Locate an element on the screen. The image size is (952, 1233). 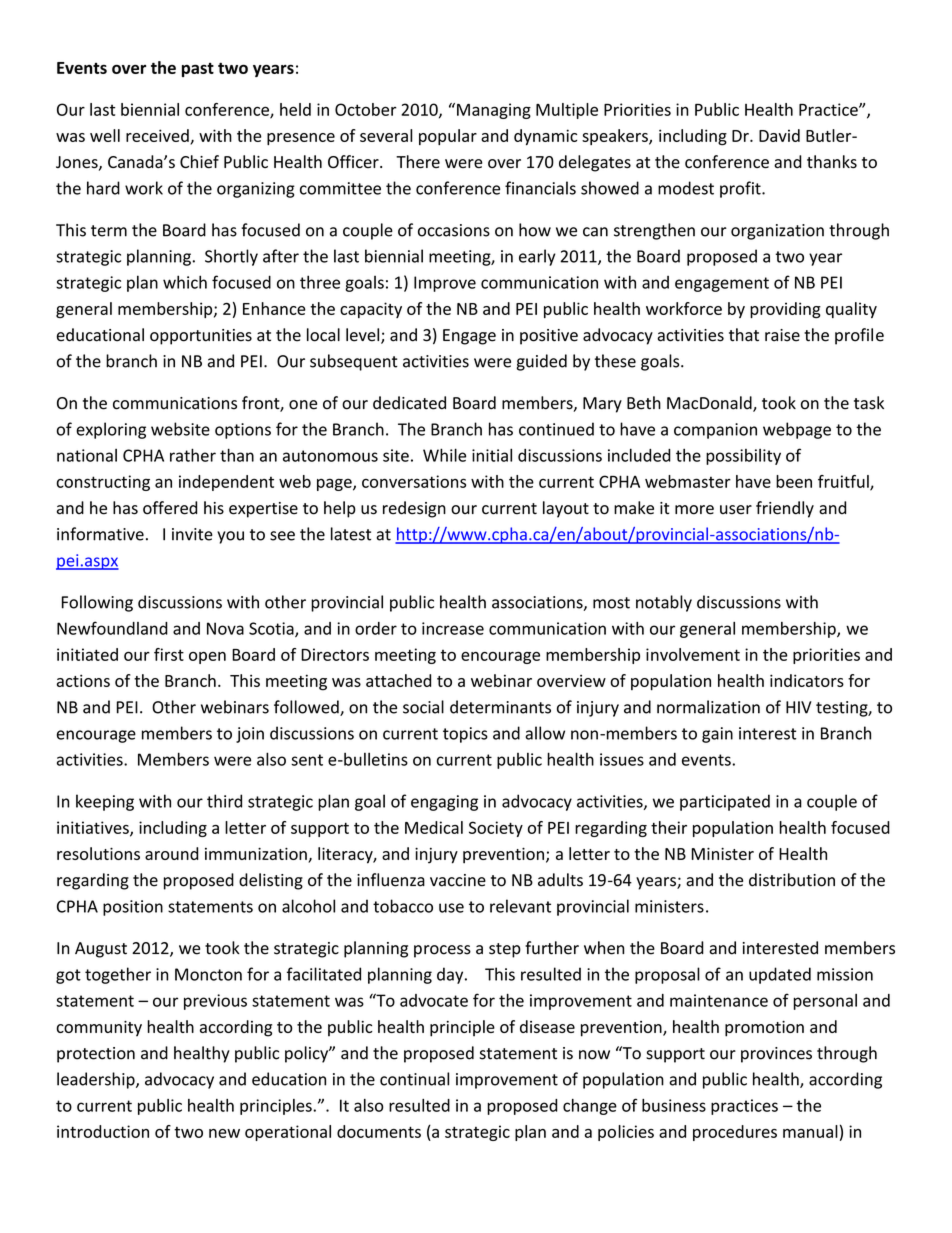
received is located at coordinates (158, 136).
